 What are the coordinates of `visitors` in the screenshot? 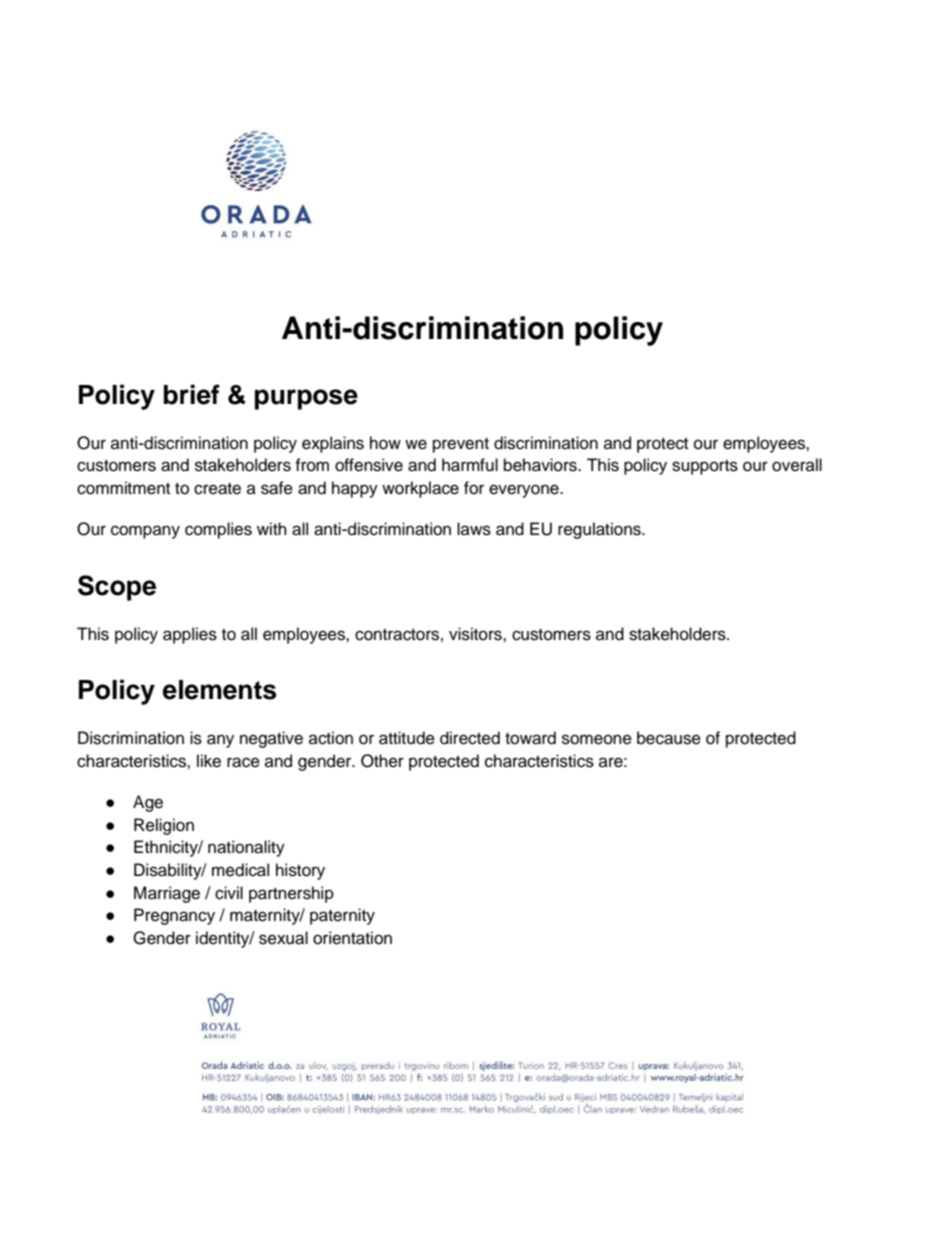 It's located at (476, 634).
